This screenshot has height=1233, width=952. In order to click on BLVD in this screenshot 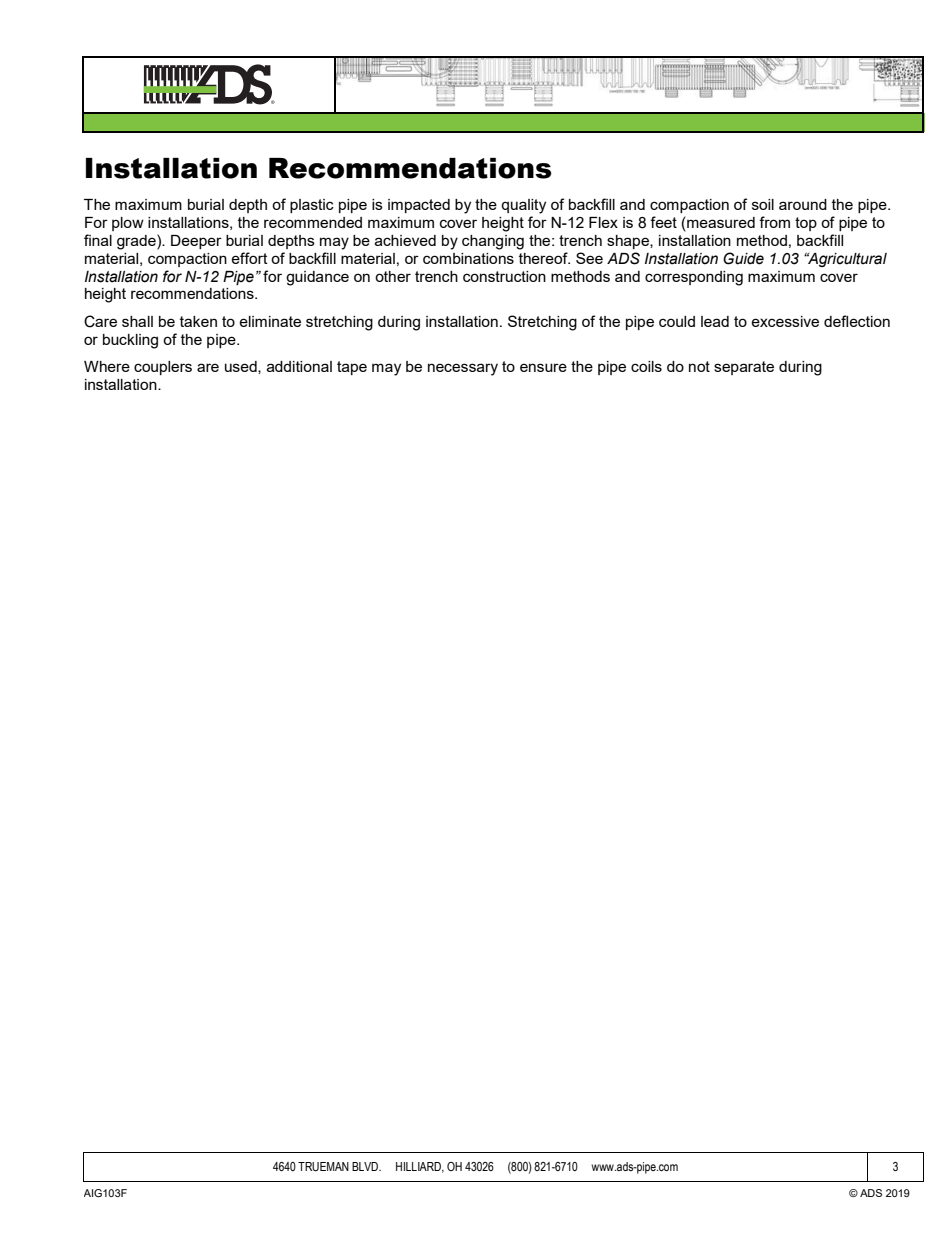, I will do `click(366, 1166)`.
